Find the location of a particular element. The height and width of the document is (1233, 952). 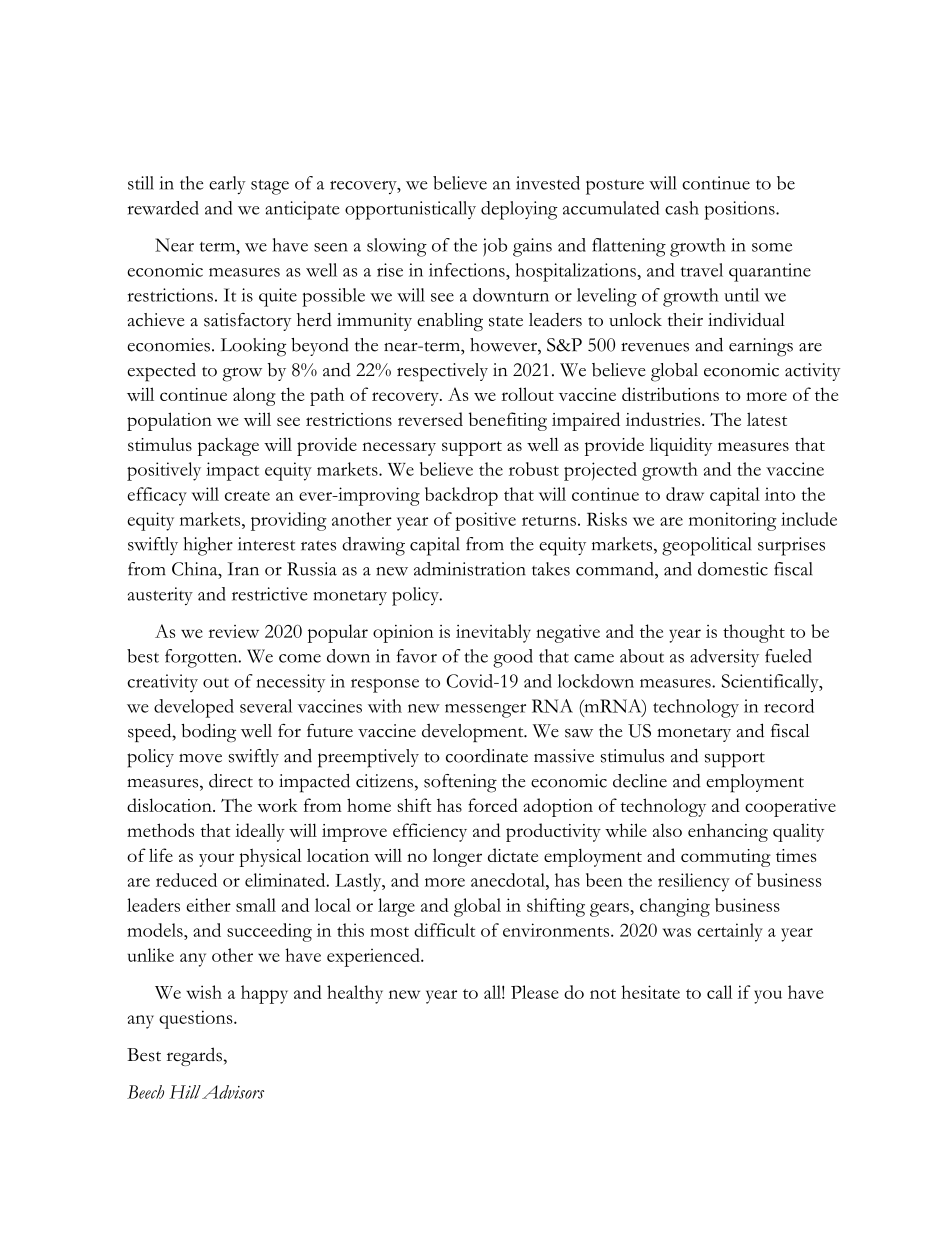

positions is located at coordinates (740, 210).
